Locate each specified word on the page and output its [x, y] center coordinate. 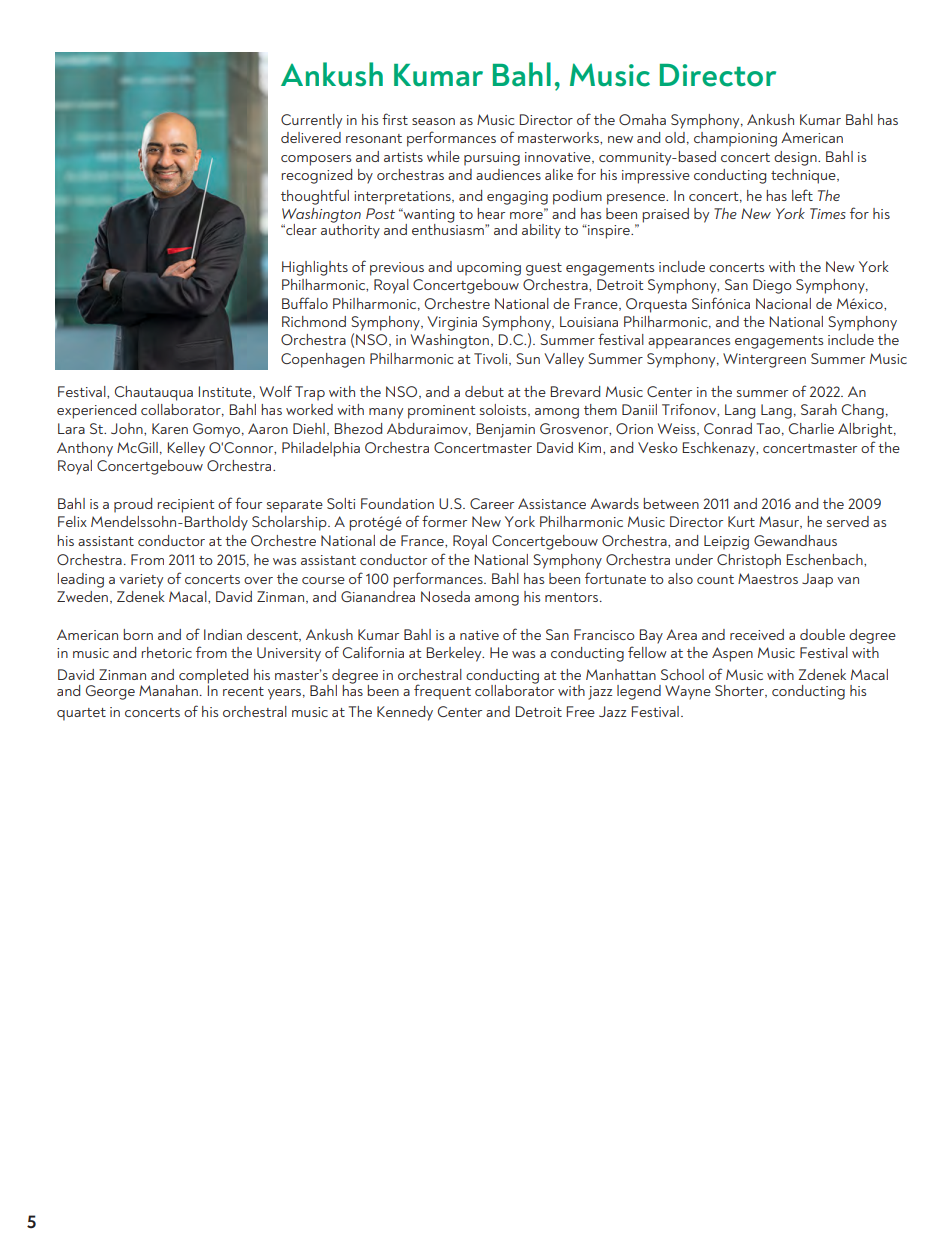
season [433, 121]
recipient [186, 506]
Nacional [783, 303]
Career [492, 503]
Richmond [314, 321]
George [110, 692]
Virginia [452, 323]
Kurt [741, 521]
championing [735, 139]
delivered [311, 137]
